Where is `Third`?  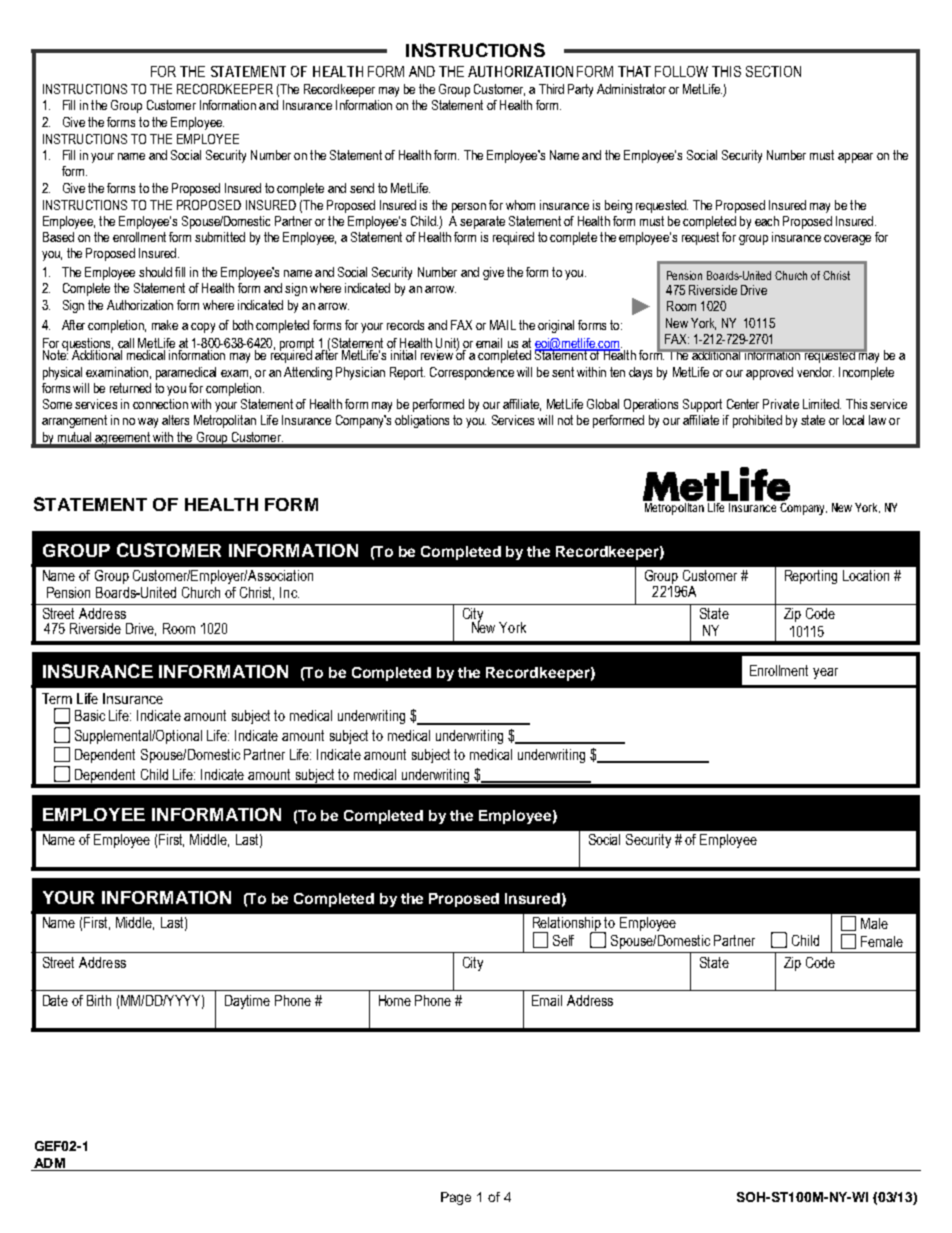
Third is located at coordinates (551, 89).
